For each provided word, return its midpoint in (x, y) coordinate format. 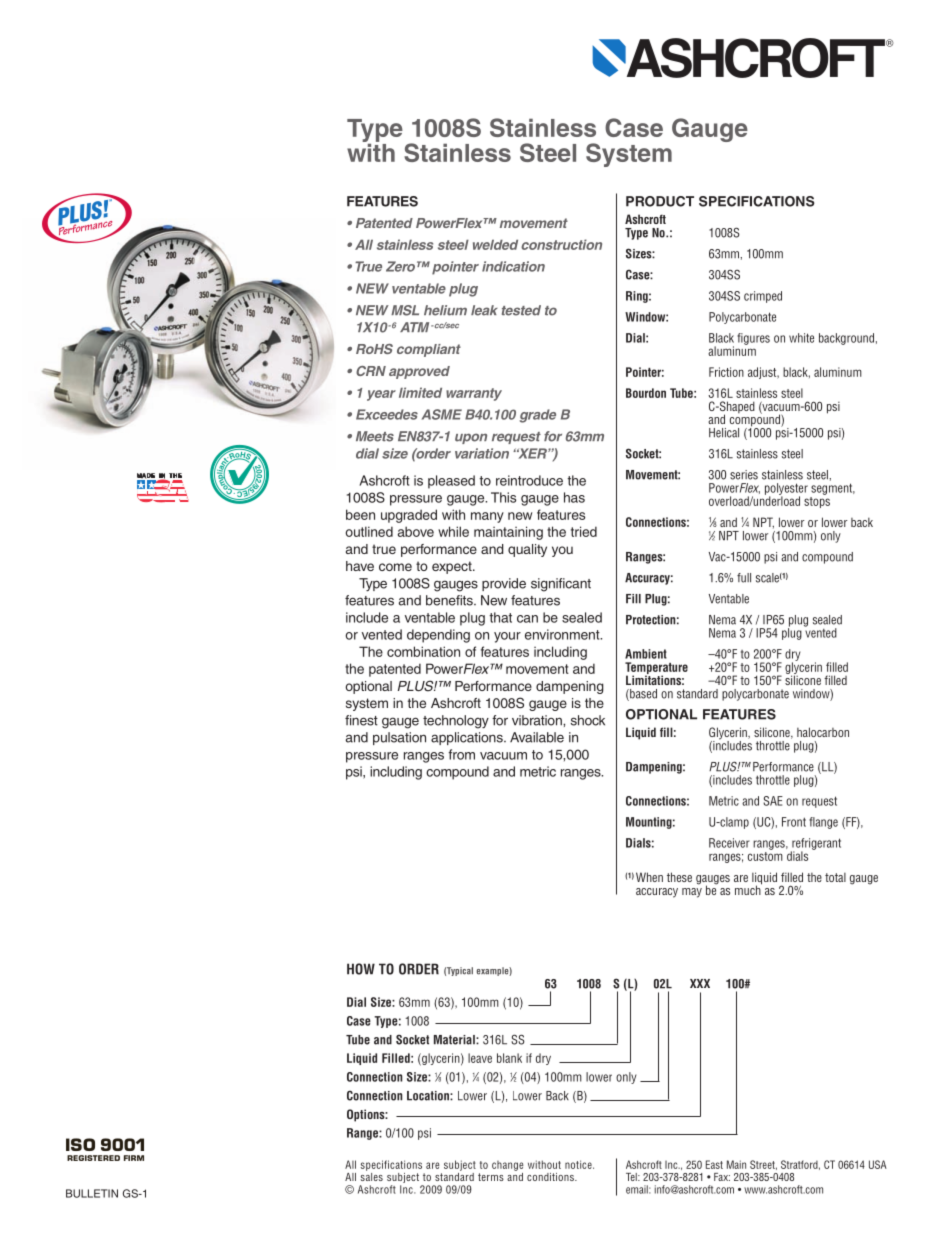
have (360, 566)
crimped (763, 297)
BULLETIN (92, 1193)
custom (765, 856)
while (453, 531)
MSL (405, 310)
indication (513, 266)
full (744, 578)
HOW (361, 969)
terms (491, 1177)
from (461, 754)
